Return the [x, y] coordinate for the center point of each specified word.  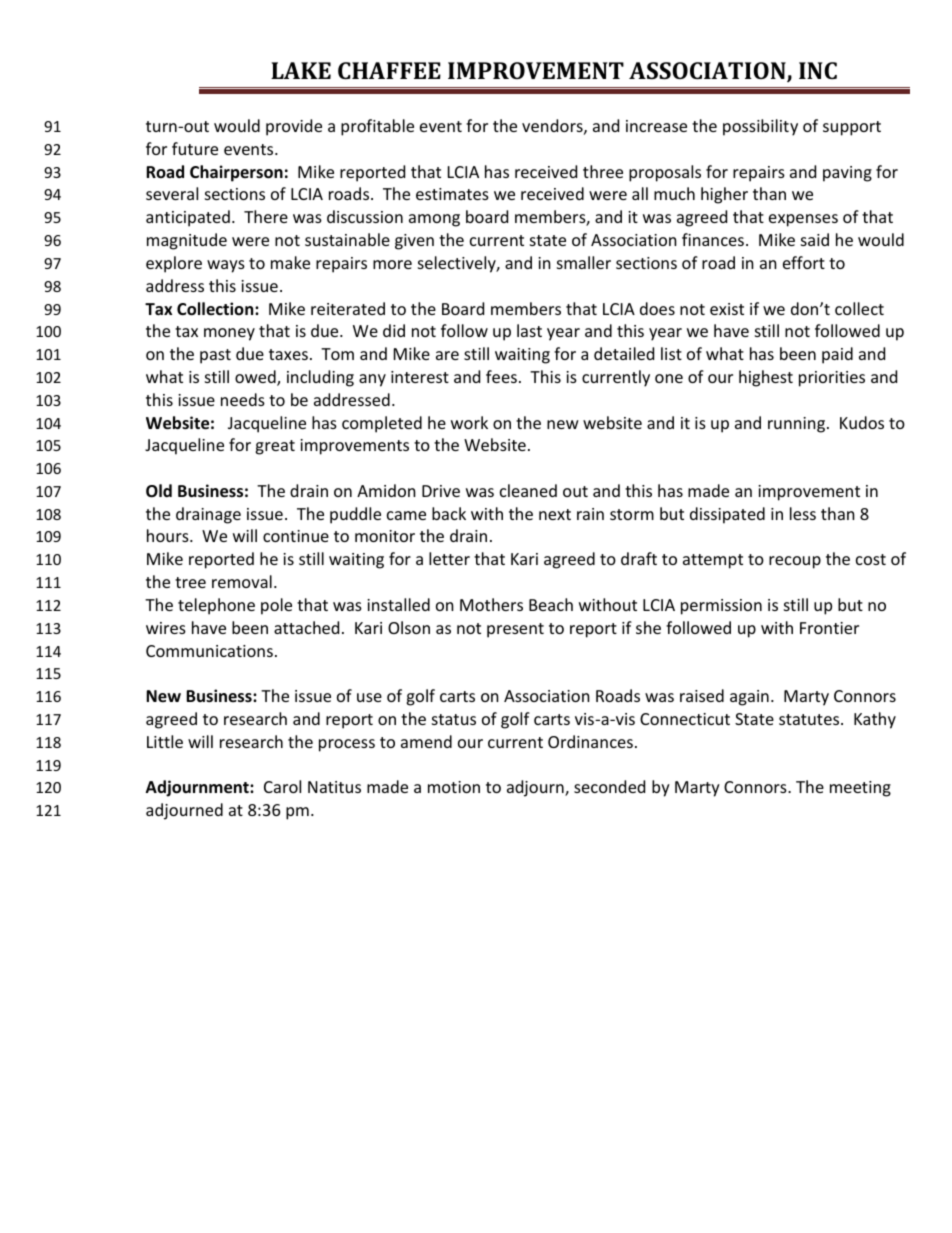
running [798, 425]
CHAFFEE [389, 70]
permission [721, 607]
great [275, 447]
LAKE [301, 70]
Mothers [491, 604]
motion [454, 787]
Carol [282, 786]
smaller [584, 262]
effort [804, 262]
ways [226, 266]
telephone [216, 606]
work [469, 422]
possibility [760, 127]
